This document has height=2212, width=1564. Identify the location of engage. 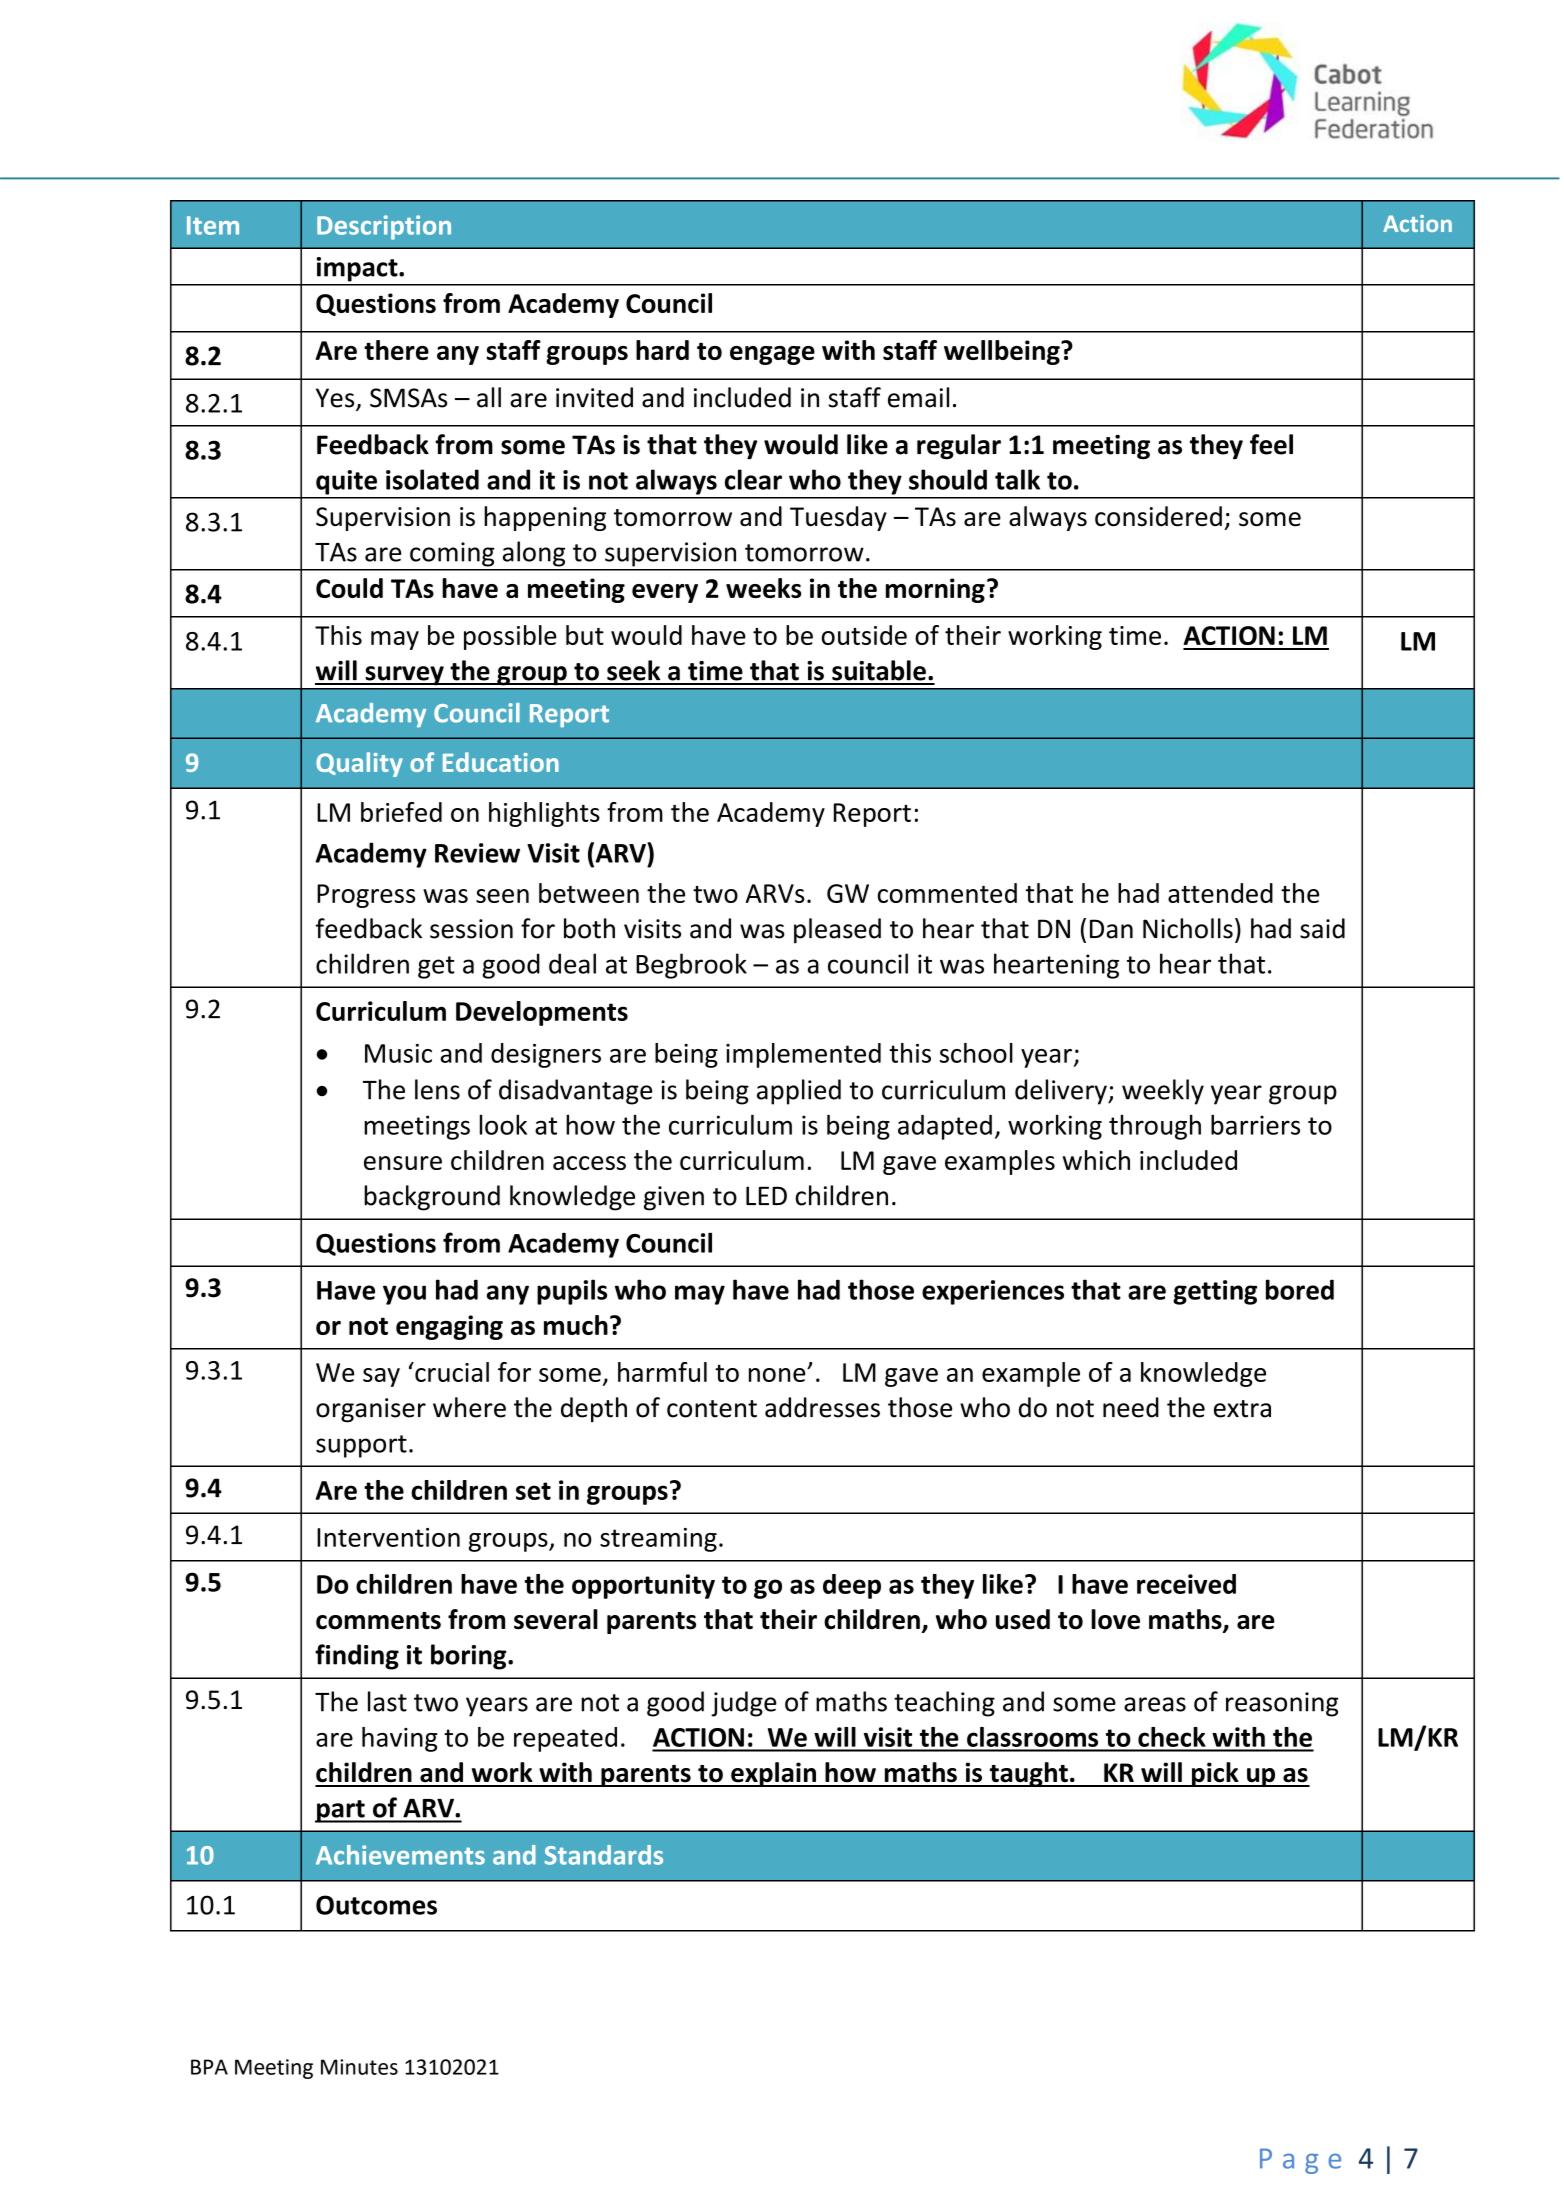
(772, 355).
